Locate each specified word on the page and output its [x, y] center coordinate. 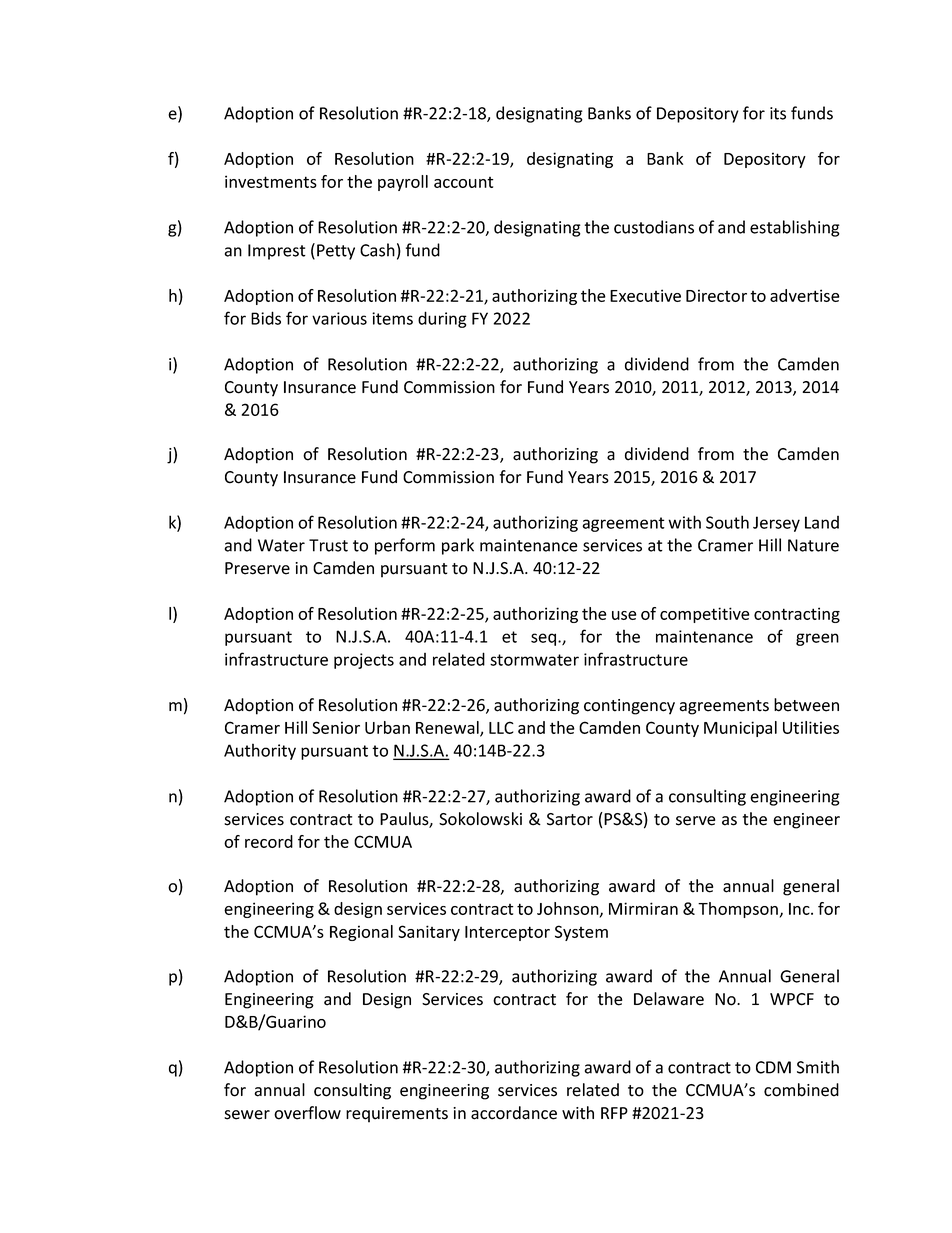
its [778, 113]
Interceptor [507, 933]
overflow [307, 1113]
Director [716, 295]
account [464, 182]
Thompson [738, 910]
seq [543, 639]
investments [271, 181]
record [269, 841]
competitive [705, 615]
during [442, 319]
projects [364, 661]
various [339, 318]
